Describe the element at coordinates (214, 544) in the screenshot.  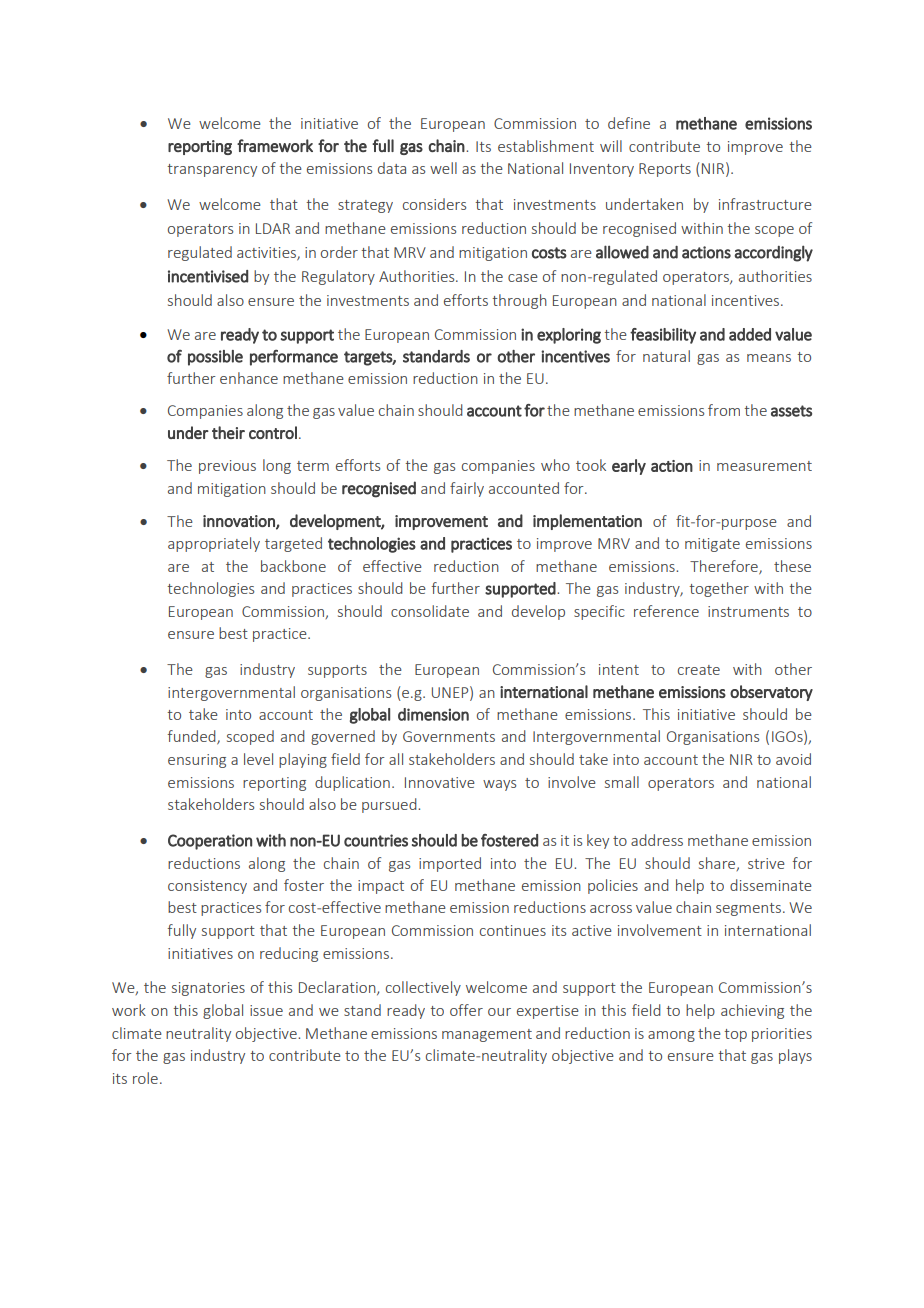
I see `appropriately` at that location.
